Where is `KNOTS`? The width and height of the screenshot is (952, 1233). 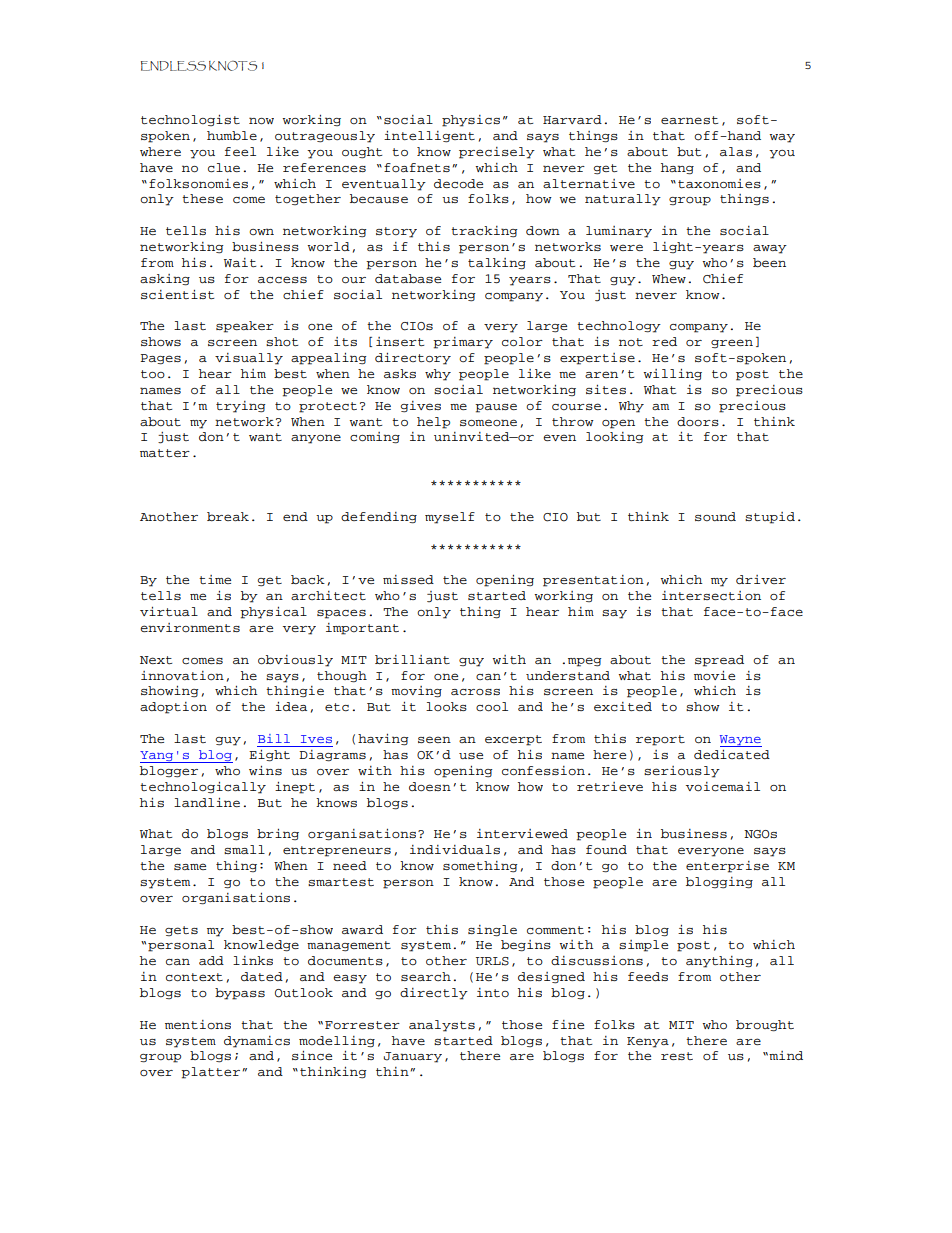 KNOTS is located at coordinates (233, 66).
